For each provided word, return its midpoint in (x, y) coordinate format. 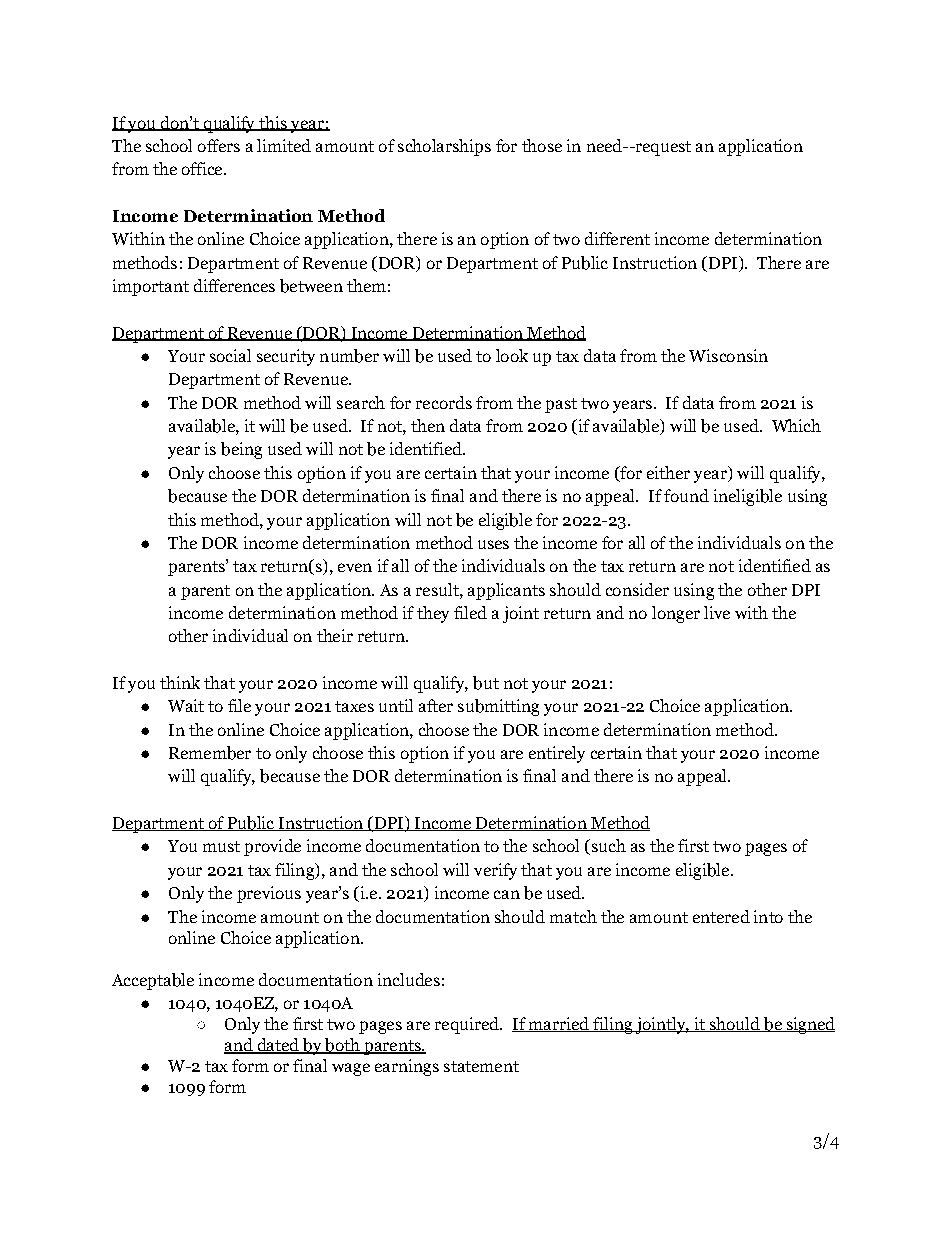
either (668, 472)
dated (278, 1046)
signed (809, 1025)
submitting (498, 707)
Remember (210, 753)
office (203, 168)
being (241, 450)
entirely (557, 754)
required (468, 1025)
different (617, 238)
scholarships (444, 147)
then (428, 425)
